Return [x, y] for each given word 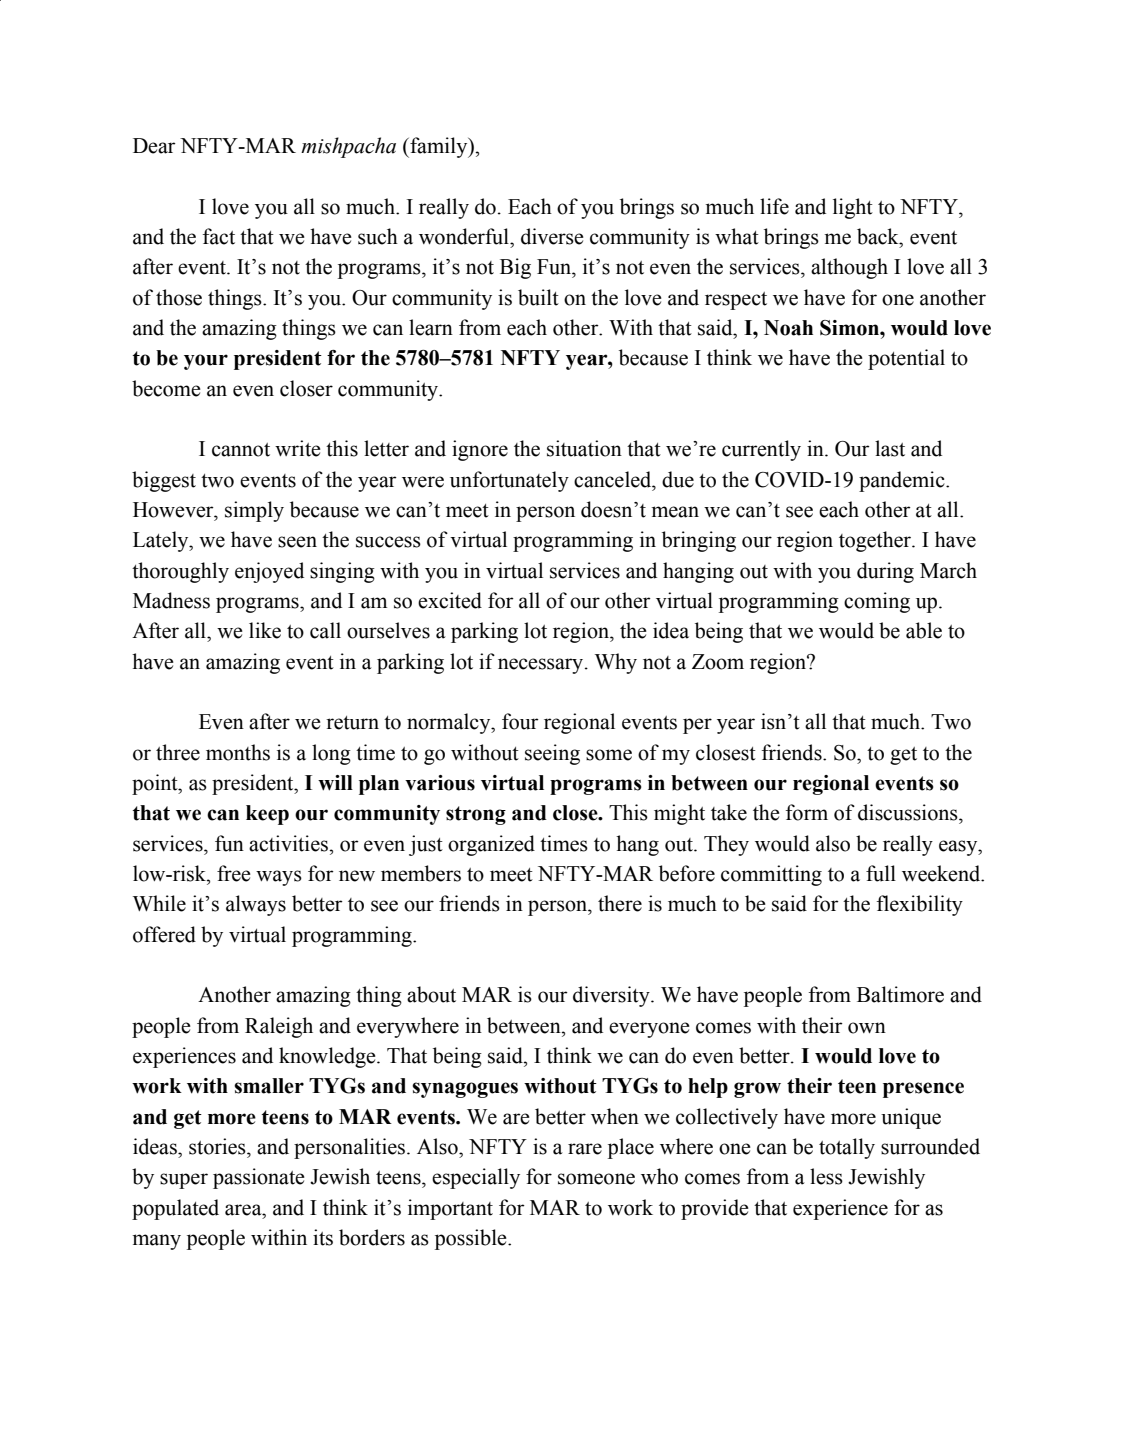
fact [219, 236]
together [876, 541]
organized [491, 845]
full [881, 873]
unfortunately [509, 481]
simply [254, 511]
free [234, 873]
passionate [259, 1178]
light [853, 208]
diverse [552, 236]
